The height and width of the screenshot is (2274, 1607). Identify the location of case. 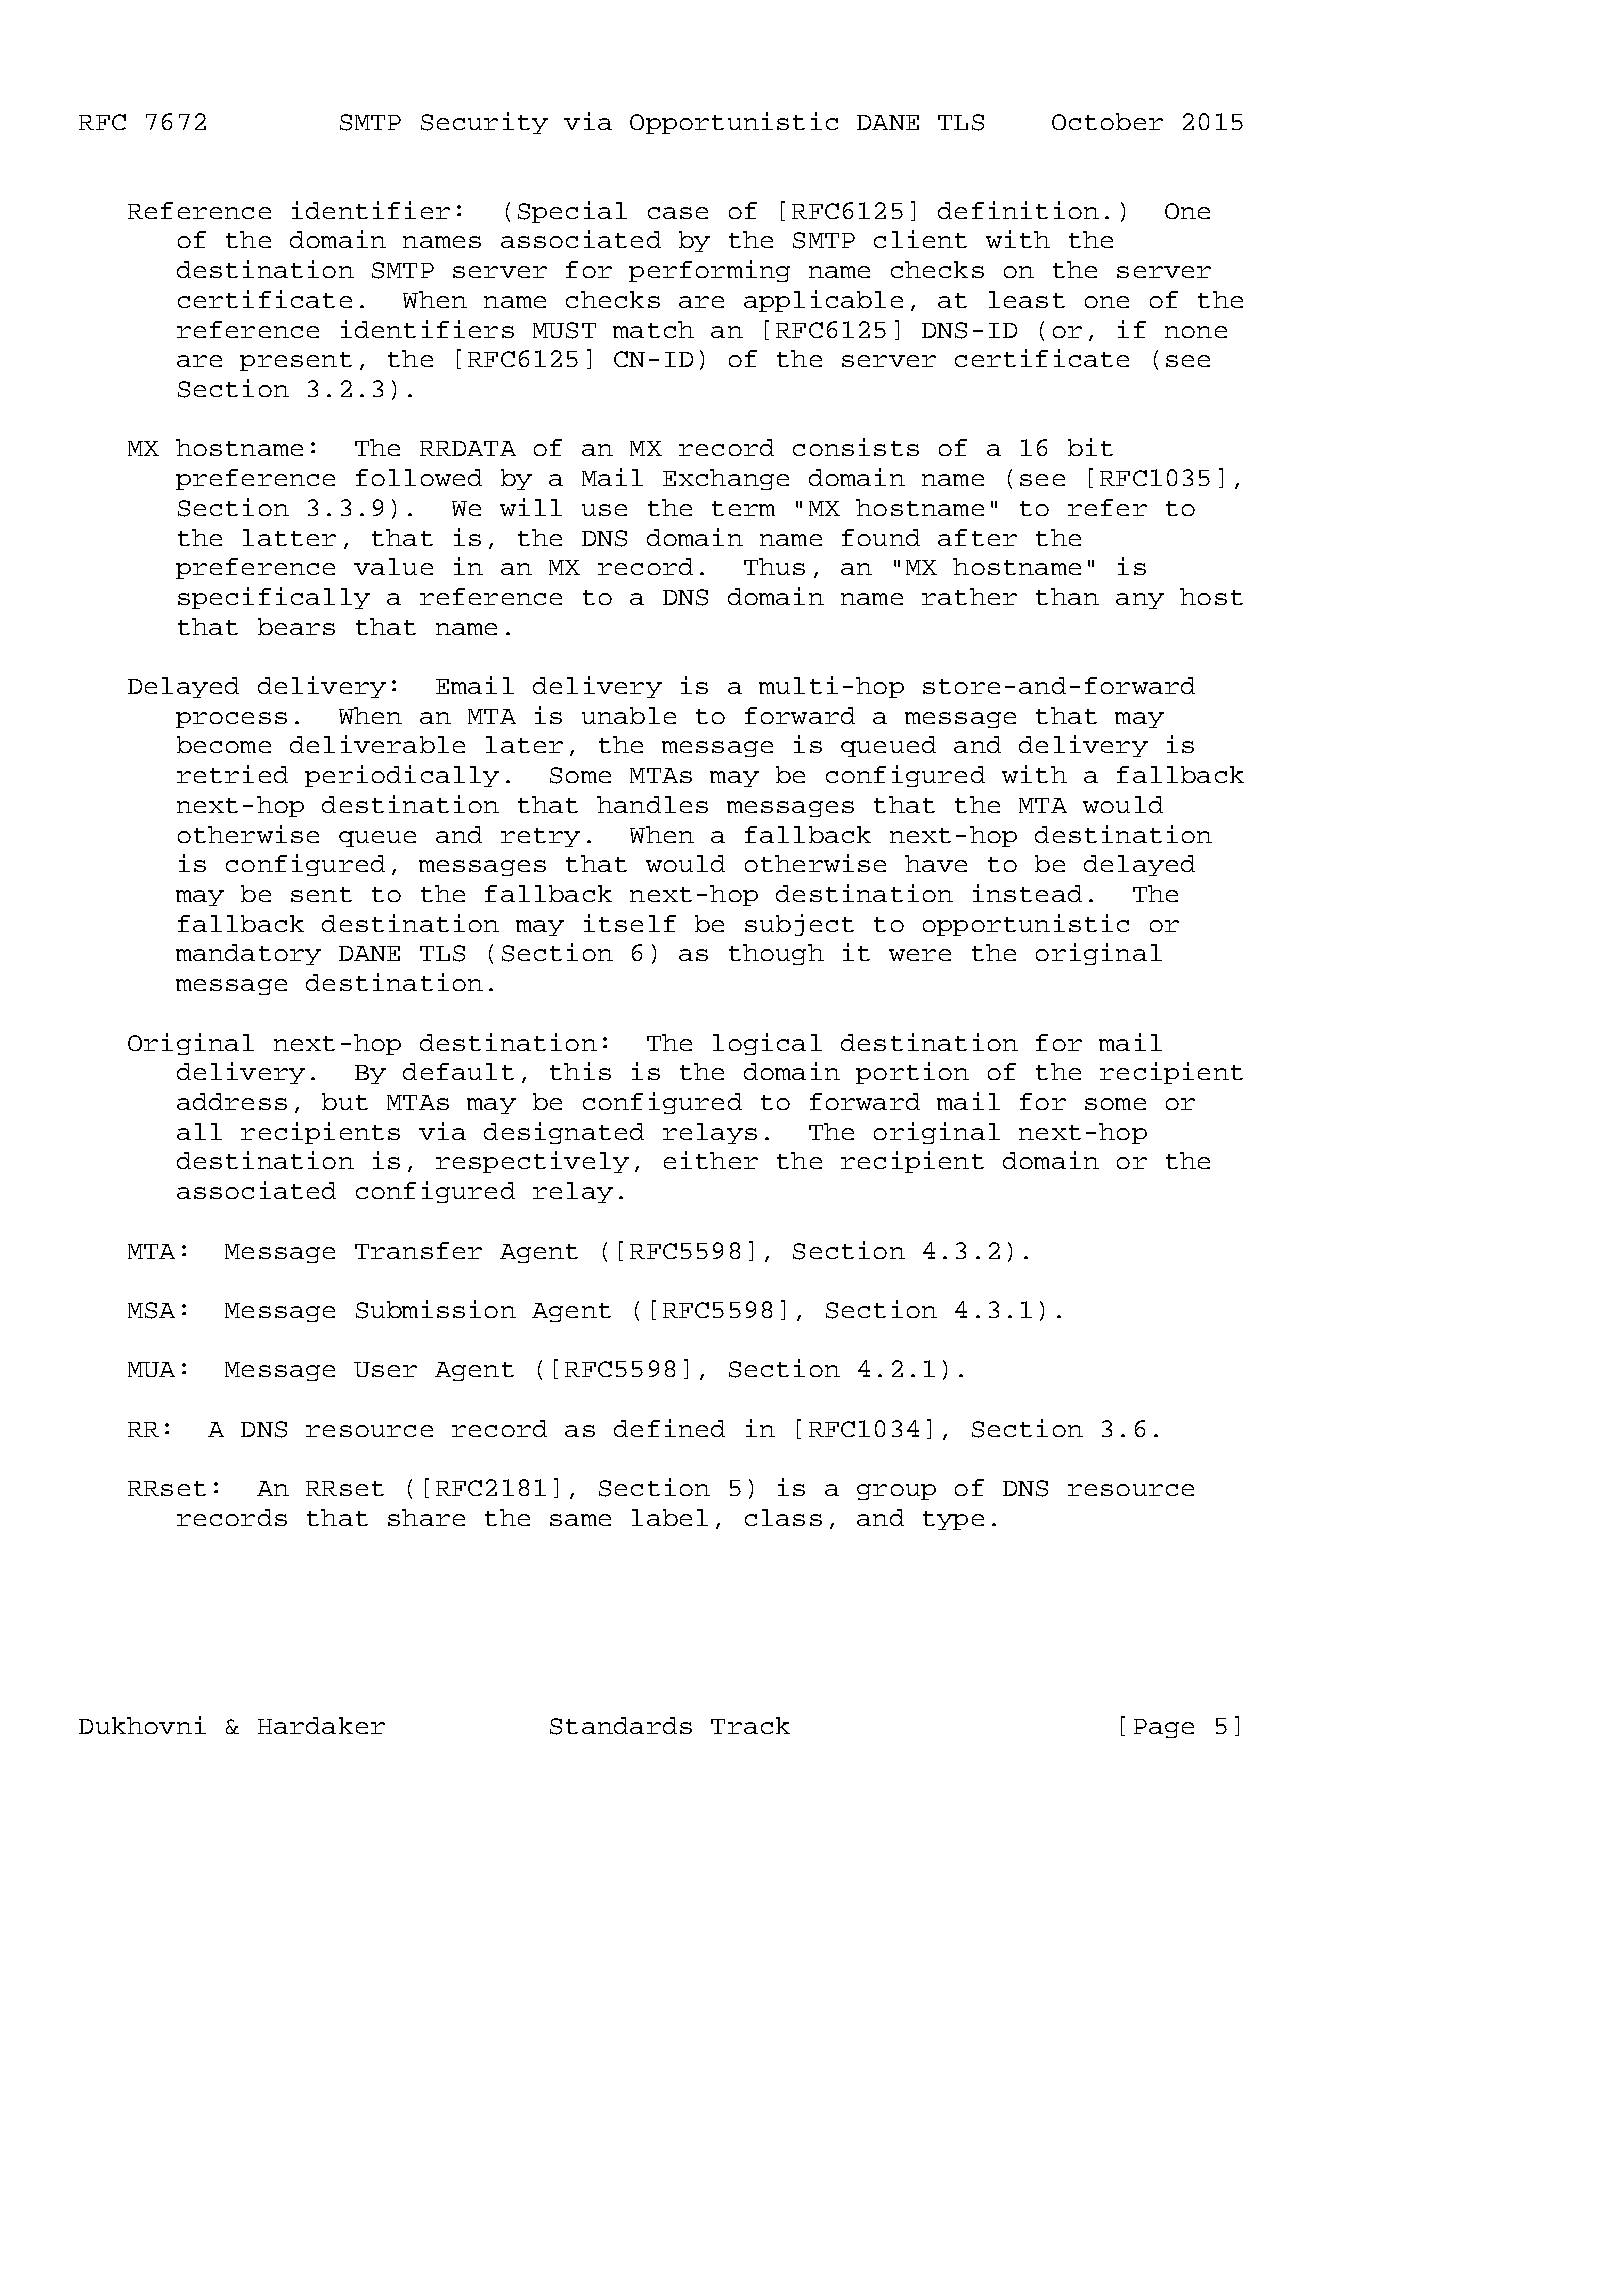
(678, 213).
